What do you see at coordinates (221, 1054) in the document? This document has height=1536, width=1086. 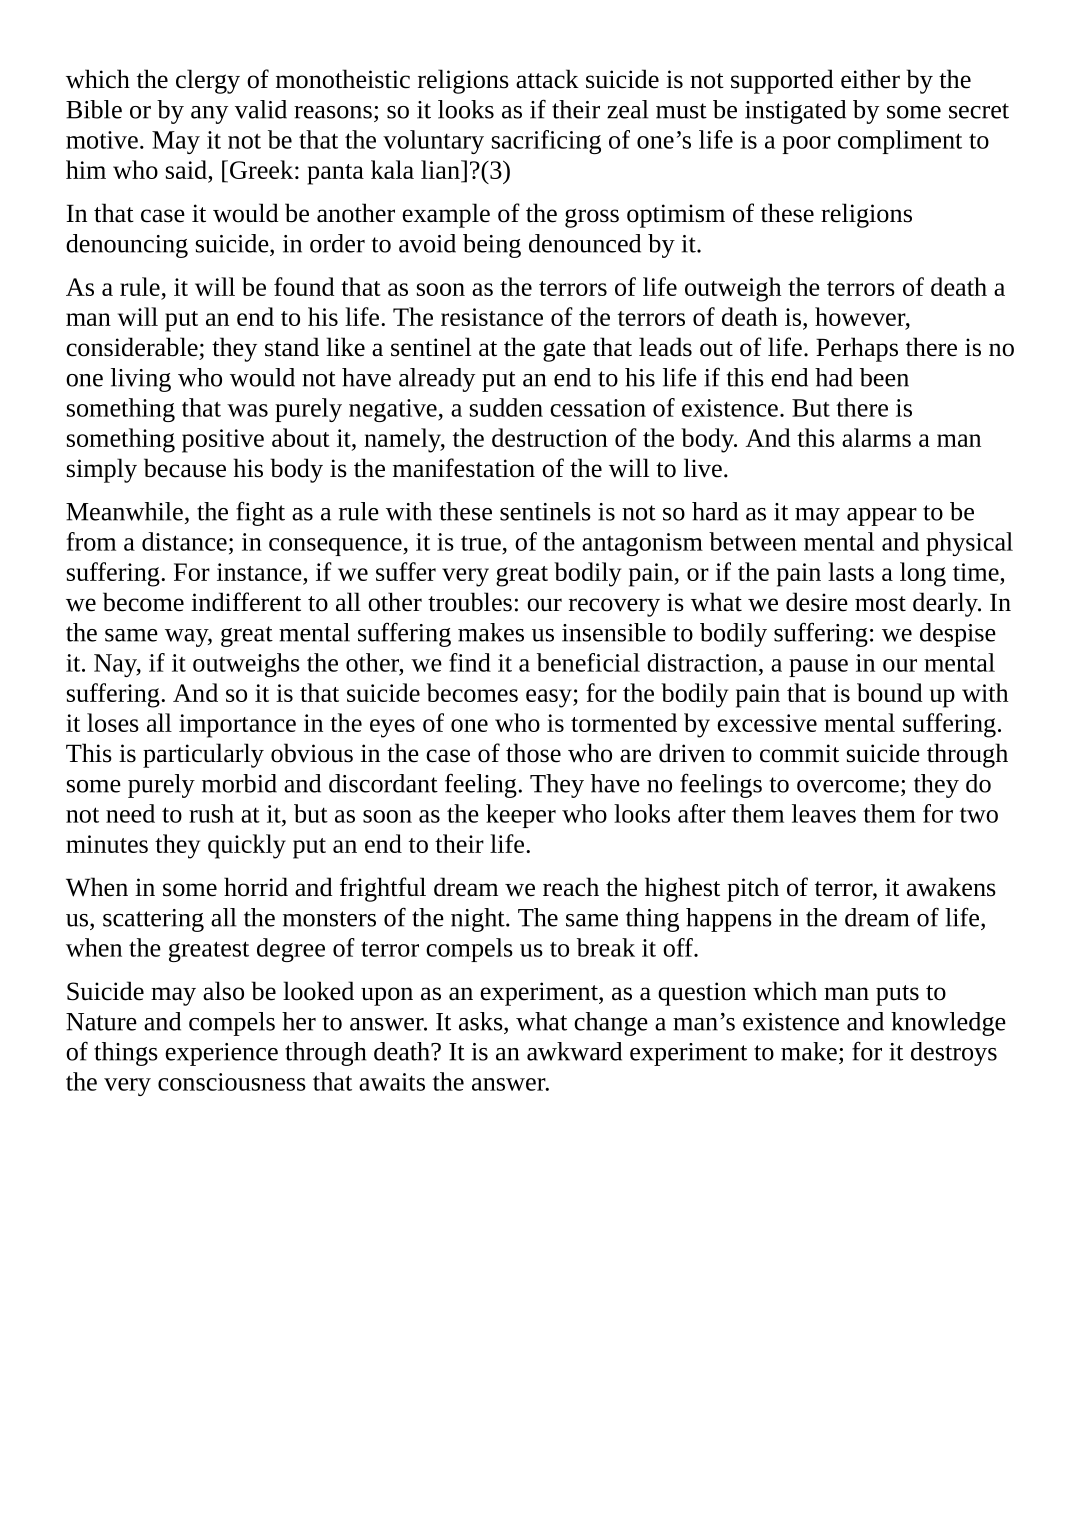 I see `experience` at bounding box center [221, 1054].
